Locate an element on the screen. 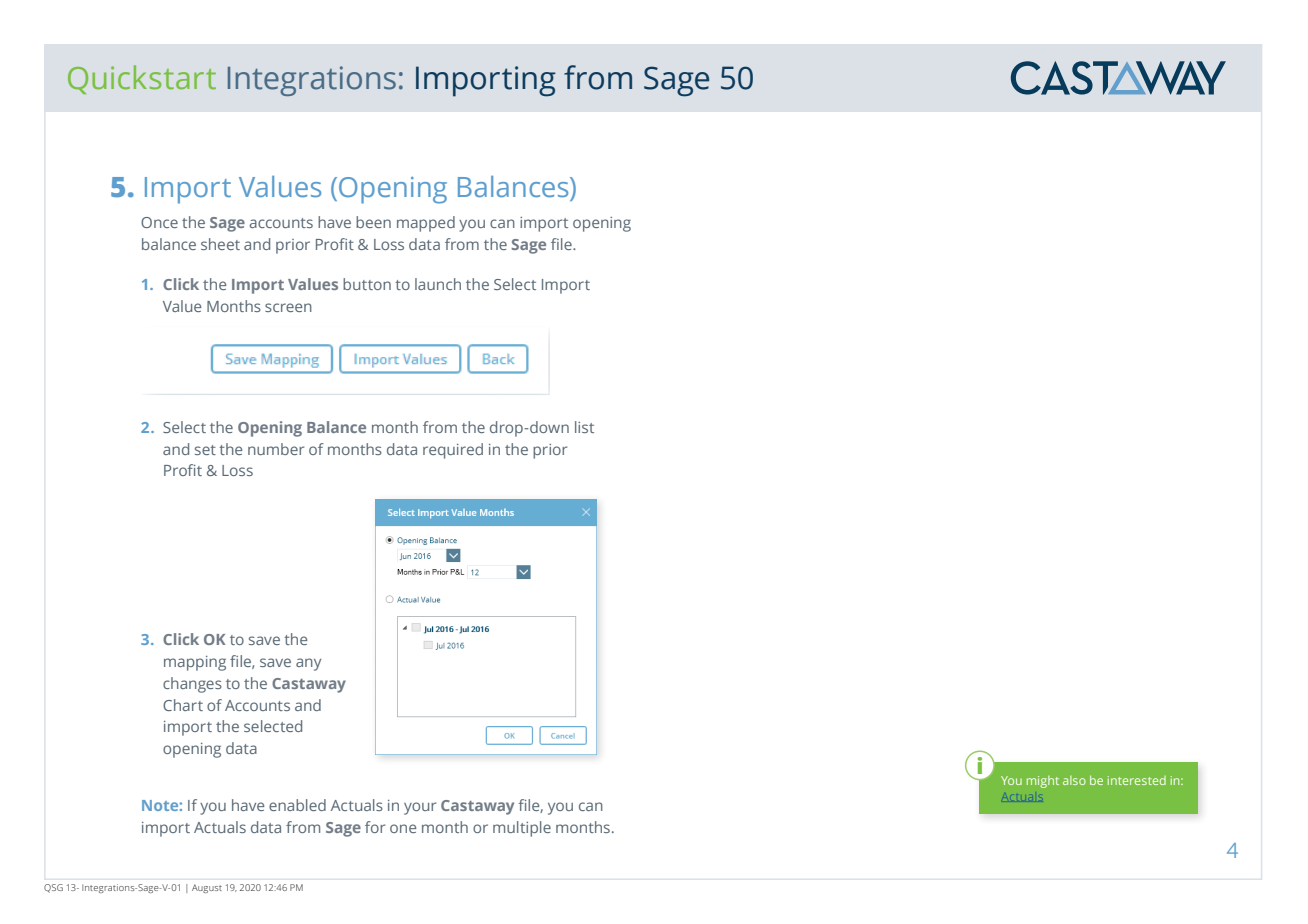 The width and height of the screenshot is (1308, 924). list is located at coordinates (584, 427).
